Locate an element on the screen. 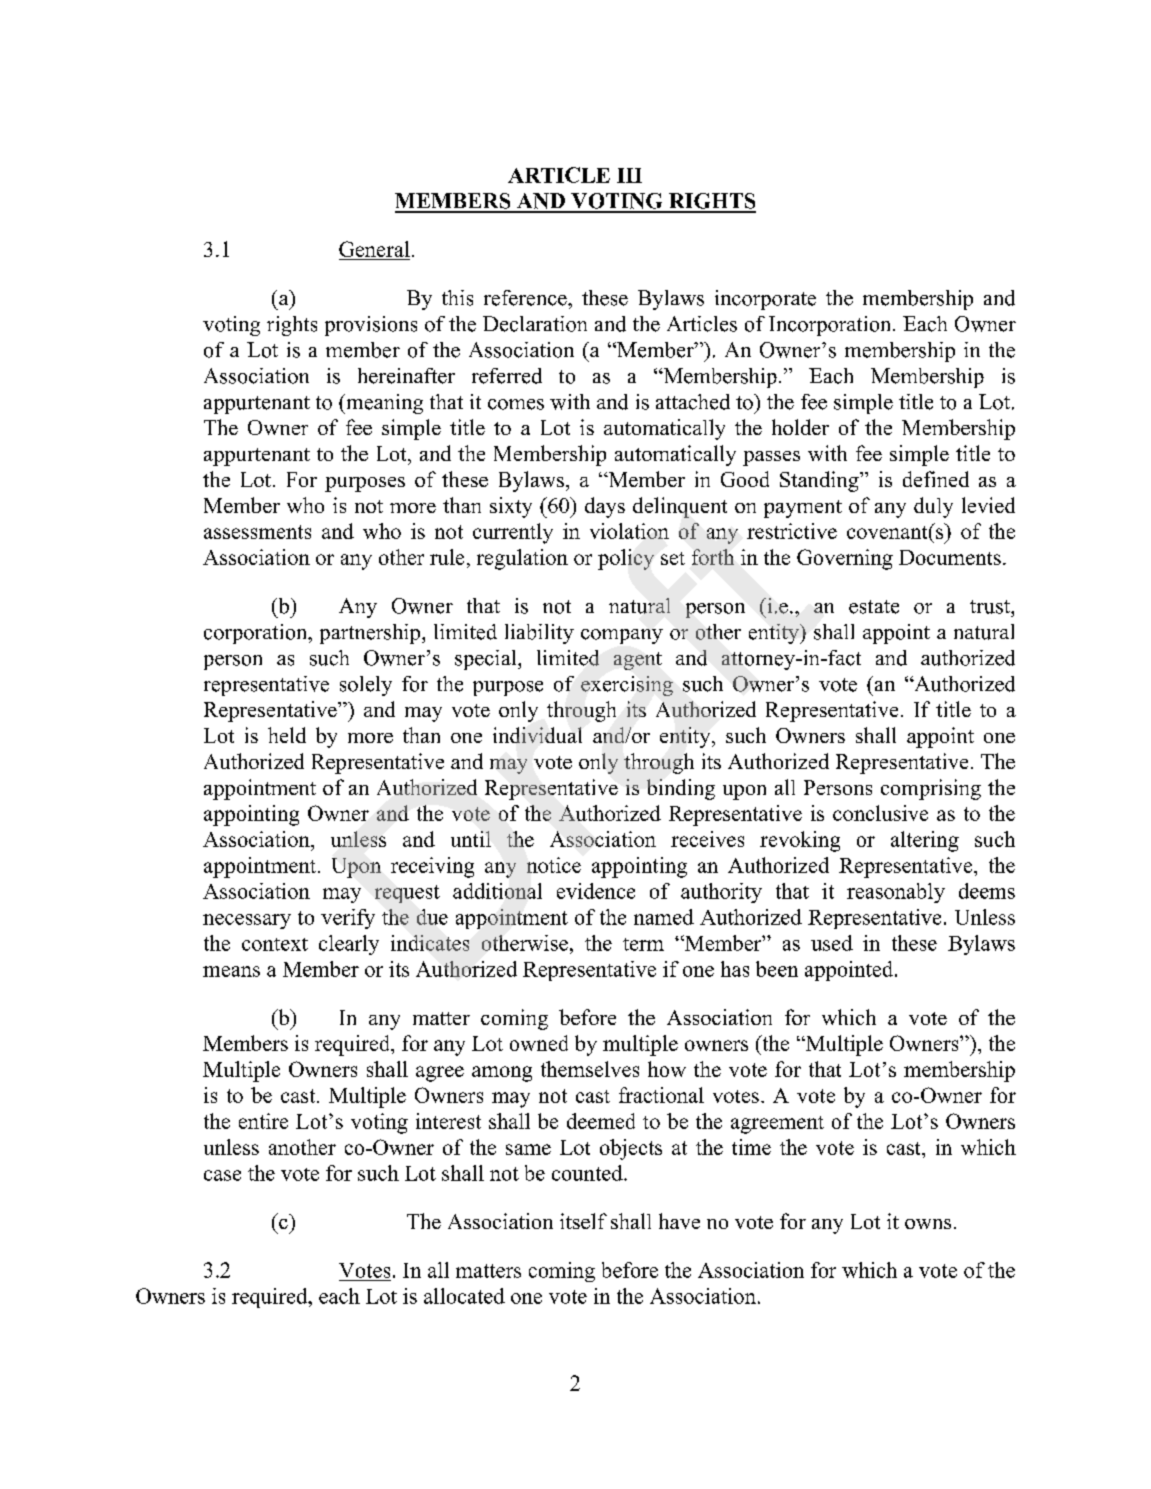  incorporate is located at coordinates (765, 300).
